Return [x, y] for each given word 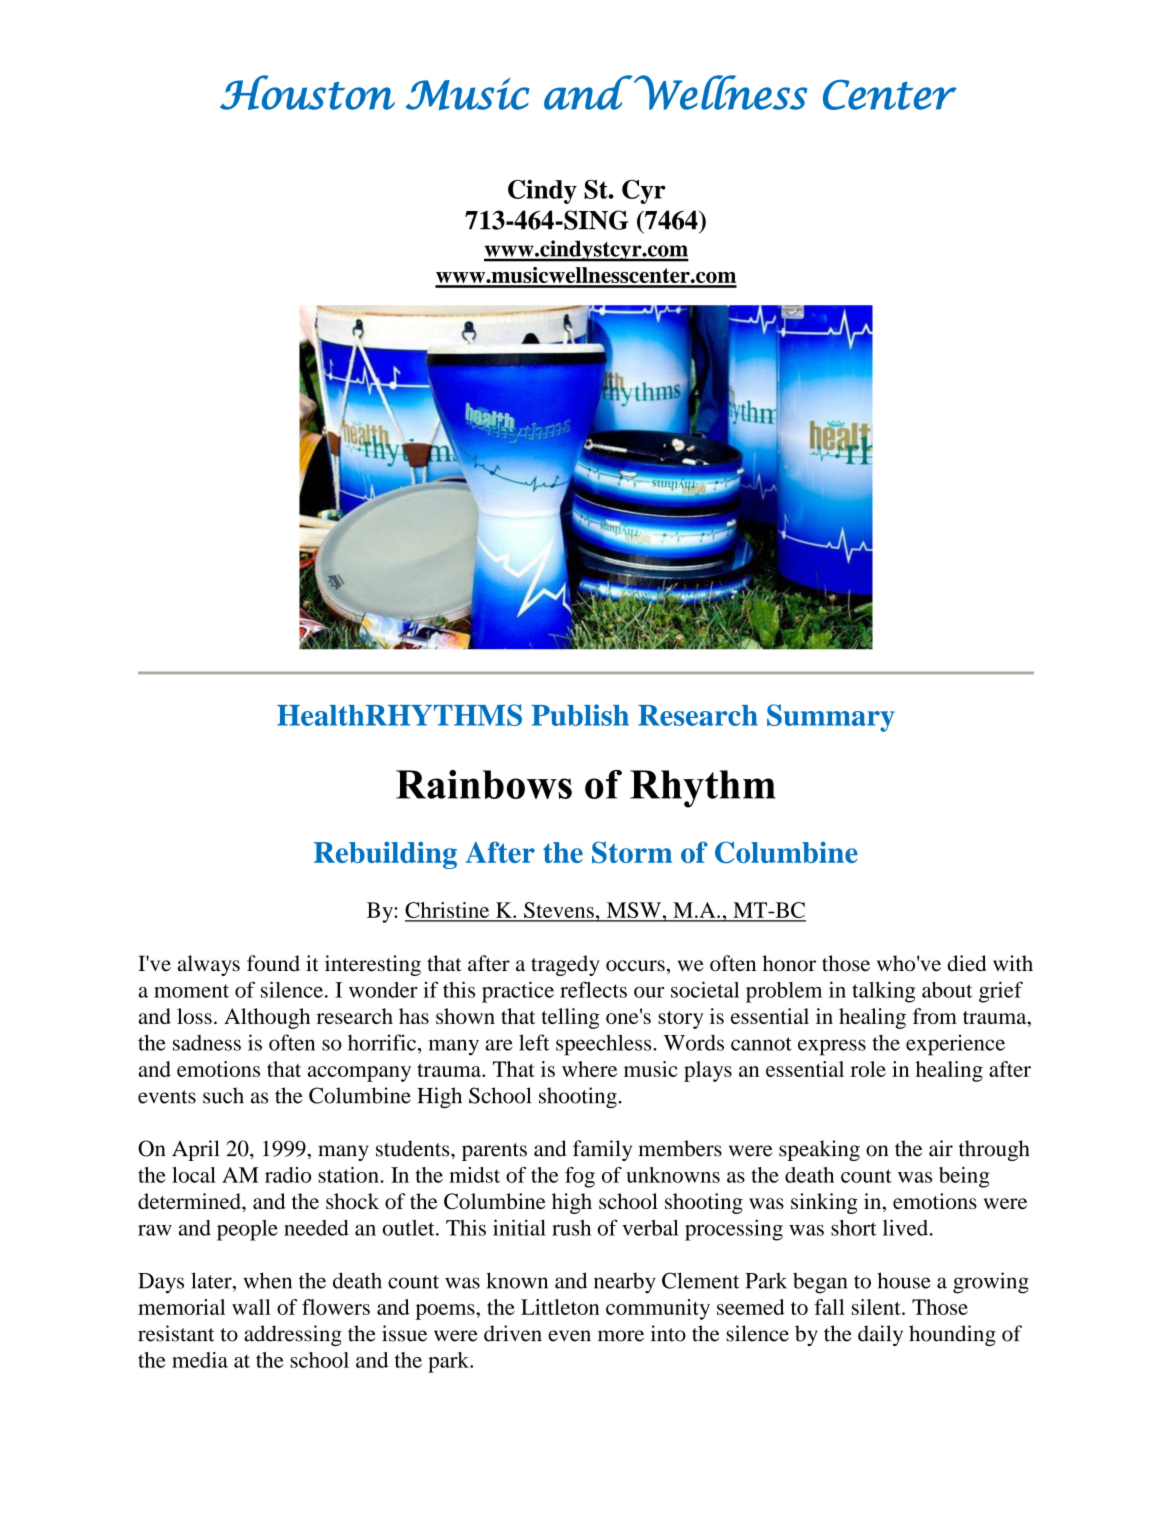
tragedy [565, 965]
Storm [632, 852]
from [935, 1016]
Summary [831, 718]
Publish [580, 715]
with [1013, 963]
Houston [307, 92]
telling [570, 1018]
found [273, 963]
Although [267, 1018]
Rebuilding [385, 855]
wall [251, 1307]
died [967, 963]
